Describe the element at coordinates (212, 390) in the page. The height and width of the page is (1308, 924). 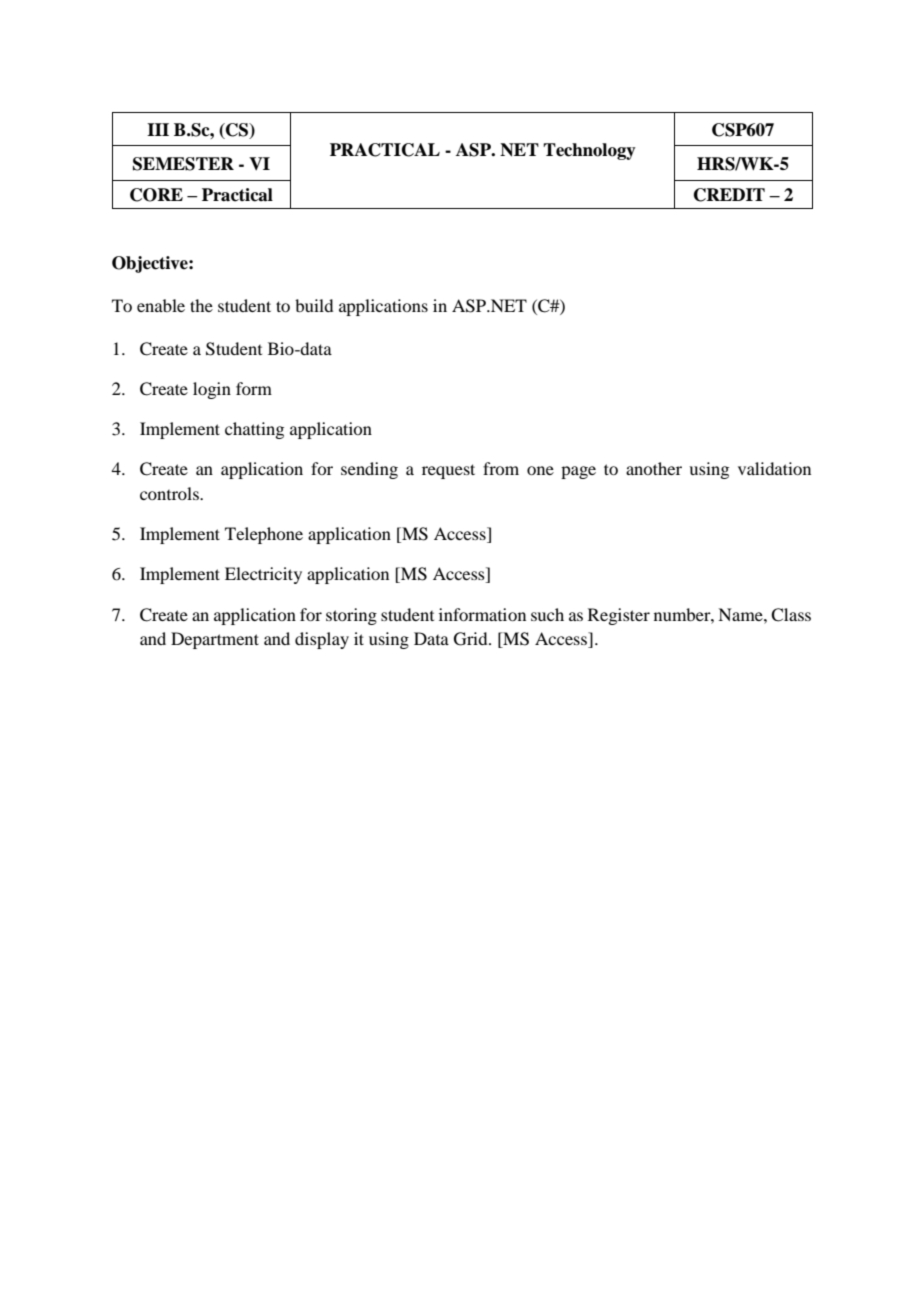
I see `login` at that location.
